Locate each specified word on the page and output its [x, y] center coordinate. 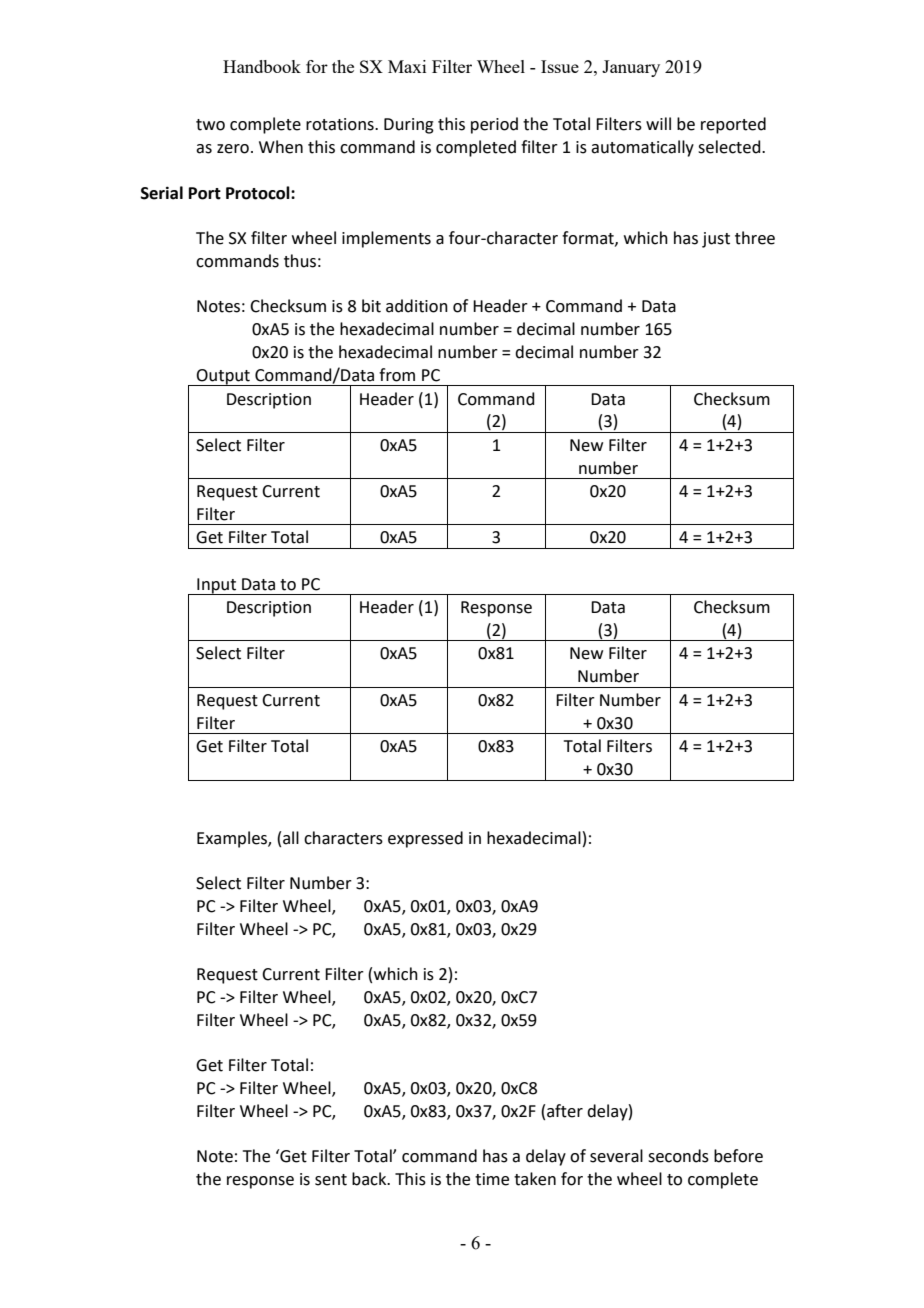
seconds [678, 1156]
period [494, 125]
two [210, 125]
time [492, 1179]
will [658, 123]
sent [331, 1180]
